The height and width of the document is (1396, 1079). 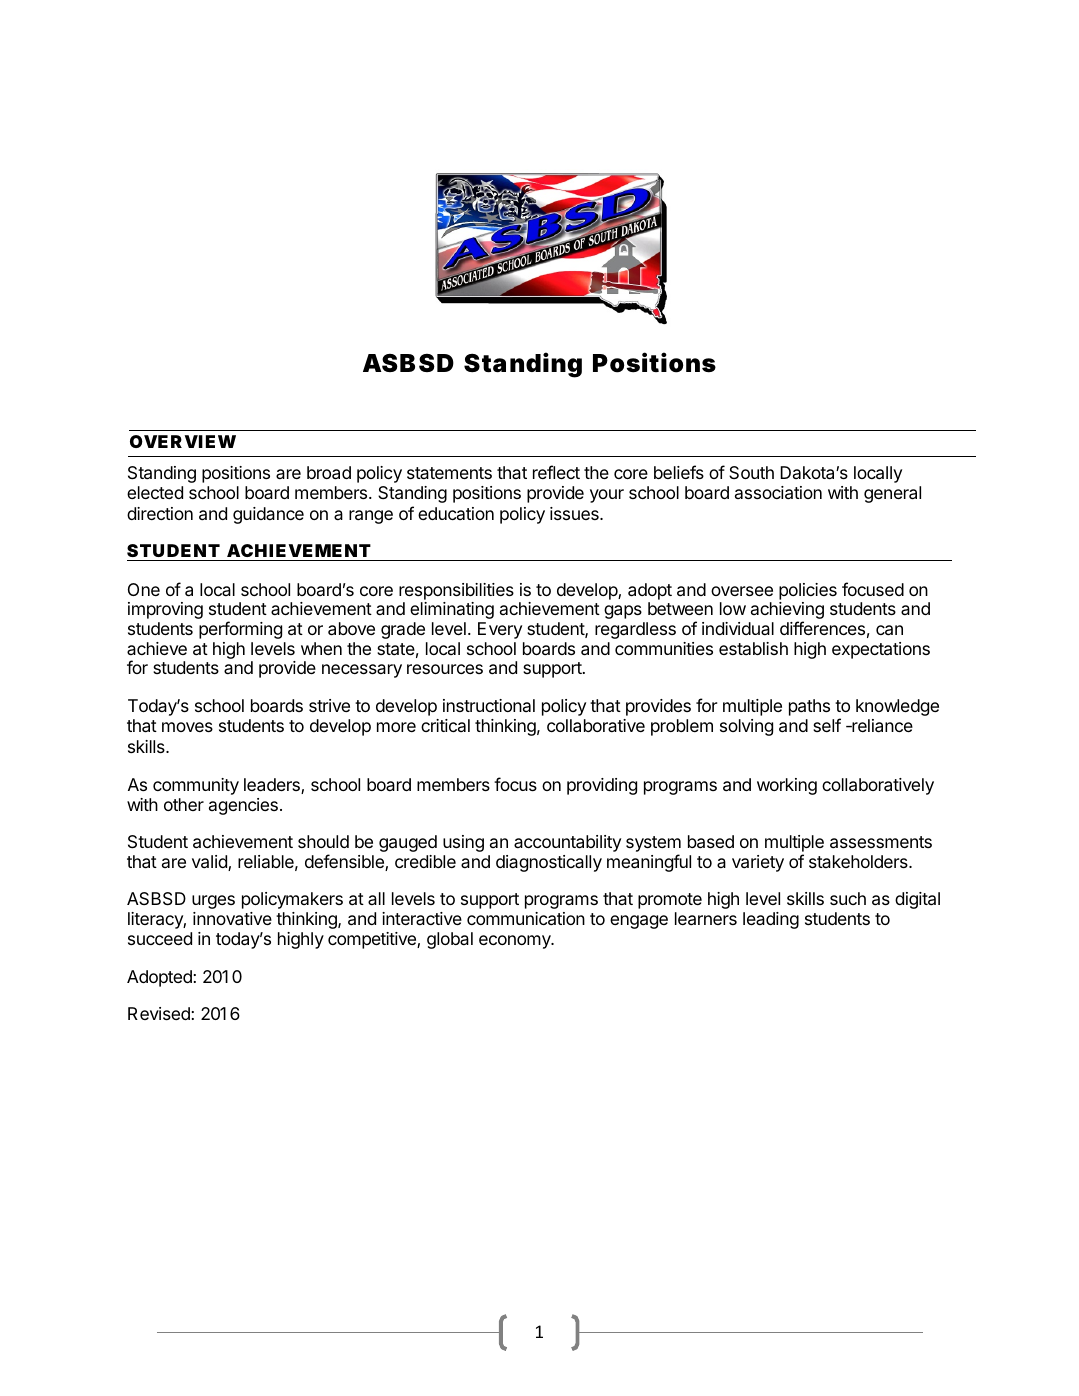 I want to click on self, so click(x=827, y=725).
